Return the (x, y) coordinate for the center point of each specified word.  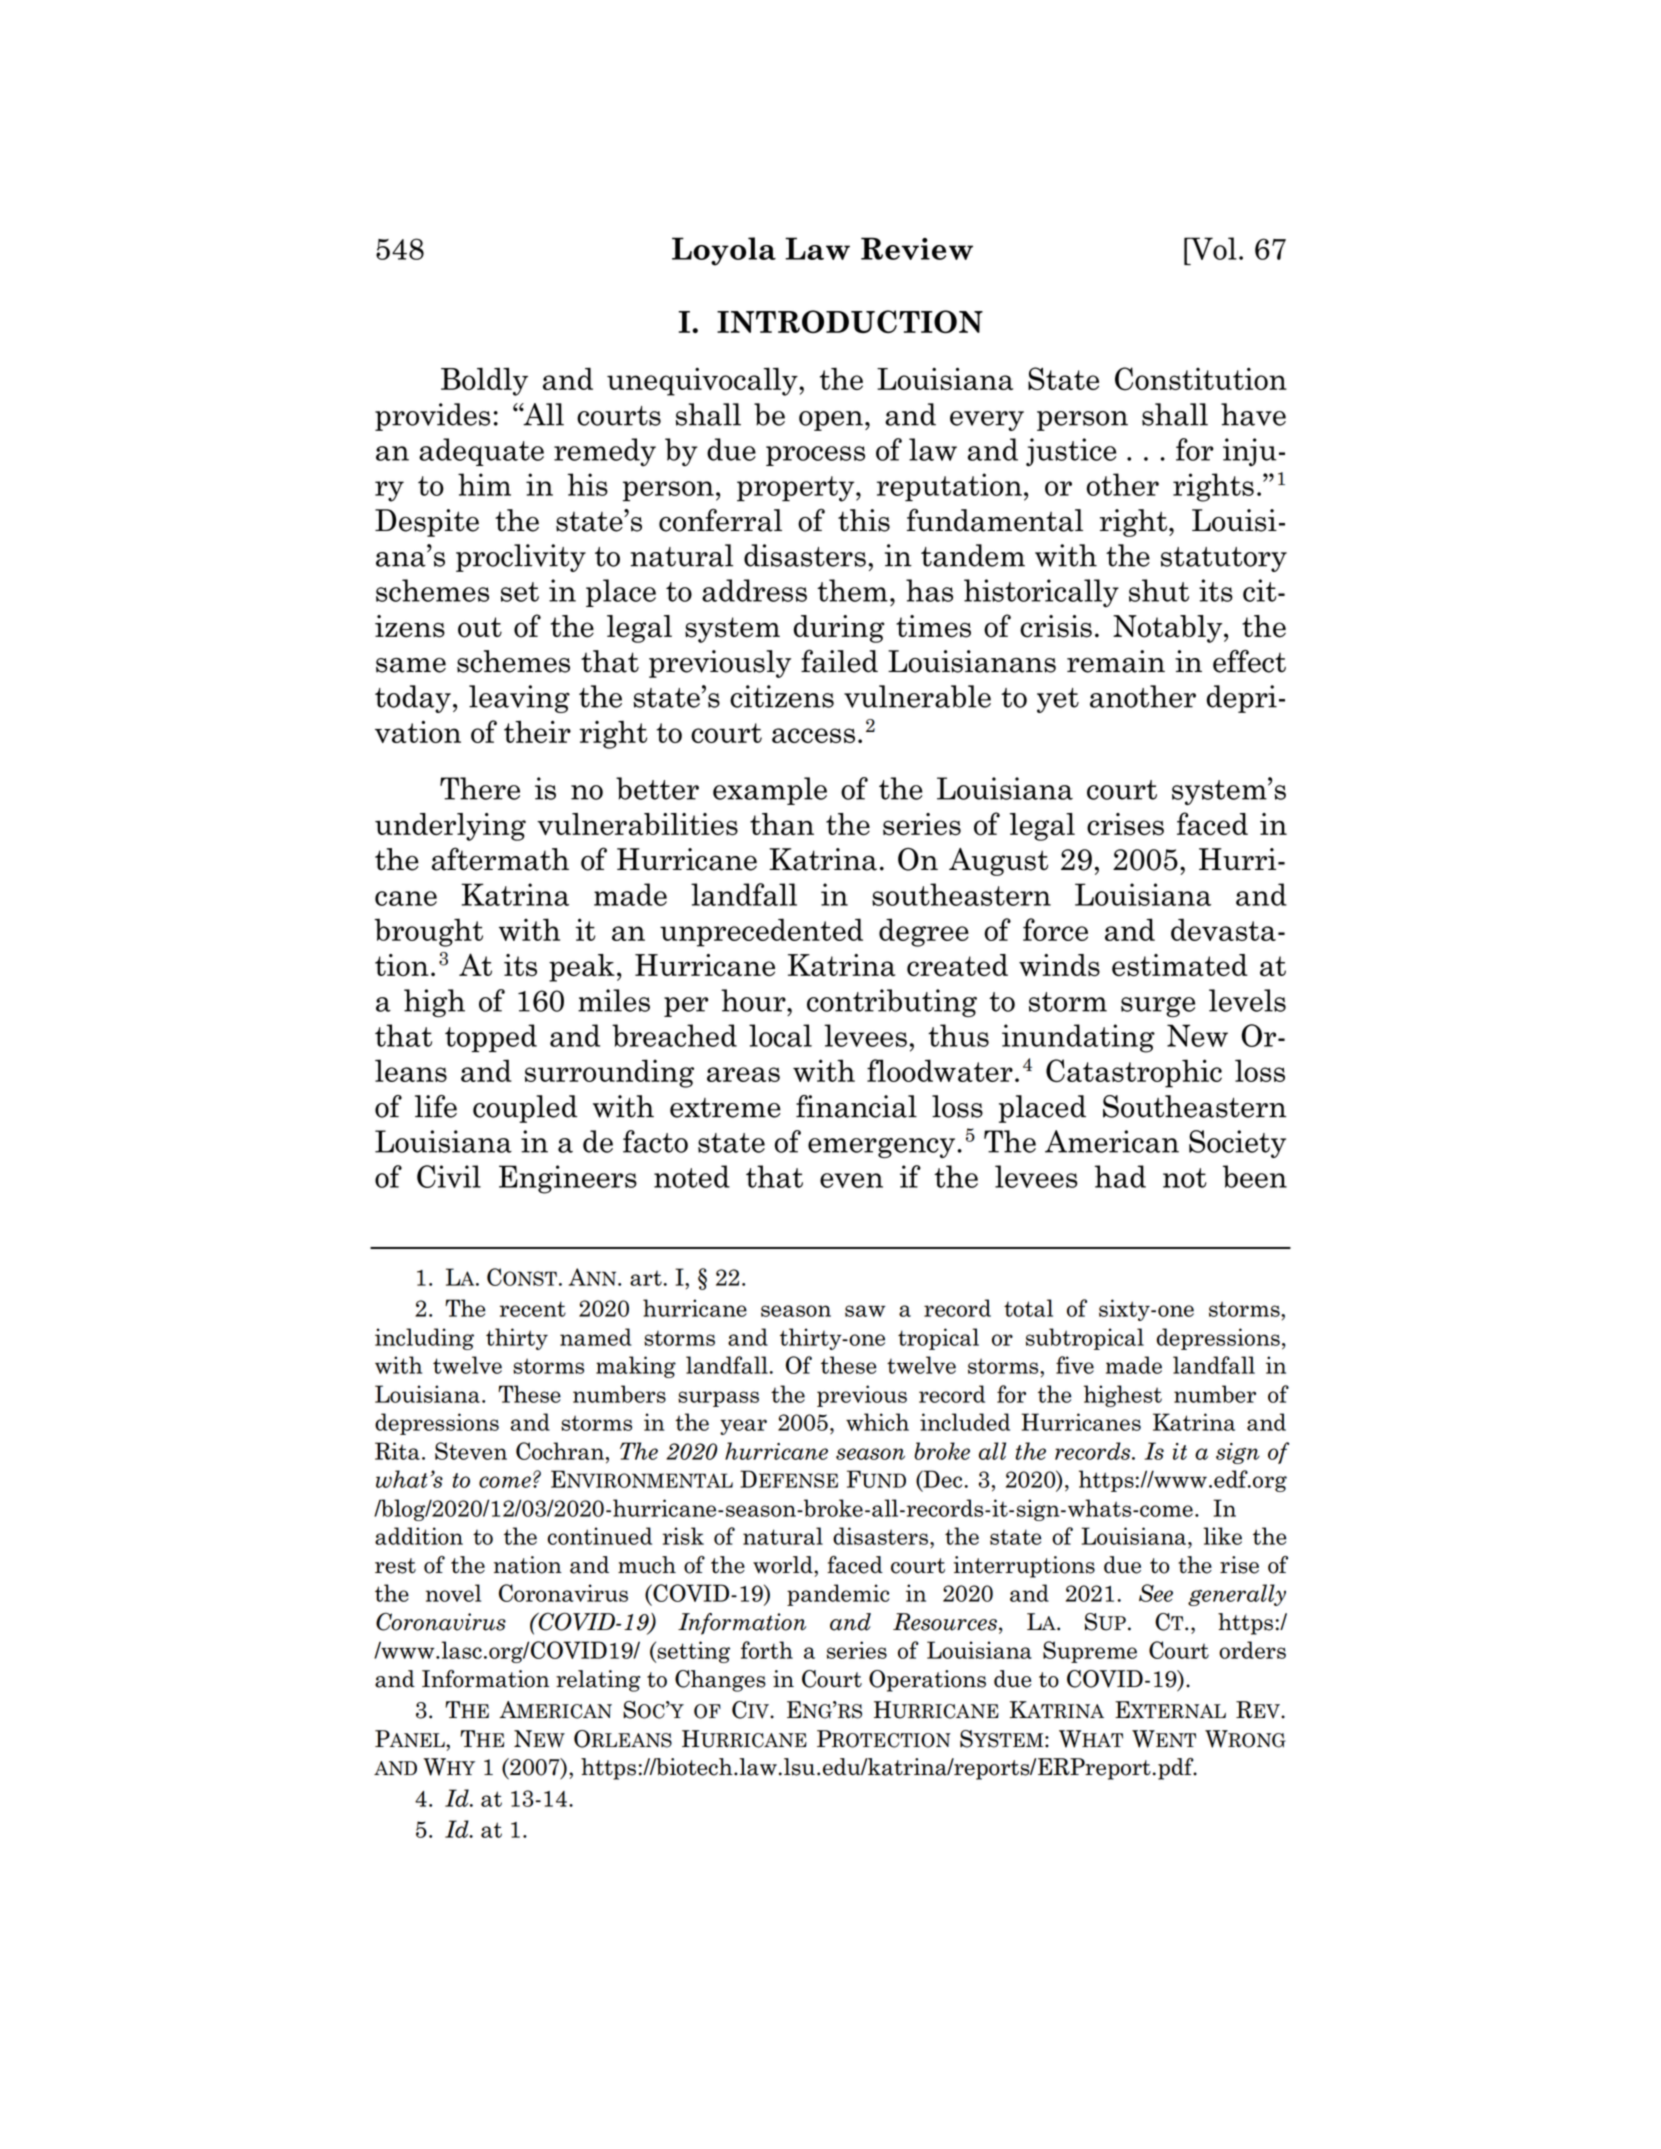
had (1120, 1176)
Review (917, 248)
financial (856, 1106)
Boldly (484, 381)
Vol (1212, 248)
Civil (449, 1176)
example (770, 791)
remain (1116, 661)
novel (453, 1593)
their (537, 731)
